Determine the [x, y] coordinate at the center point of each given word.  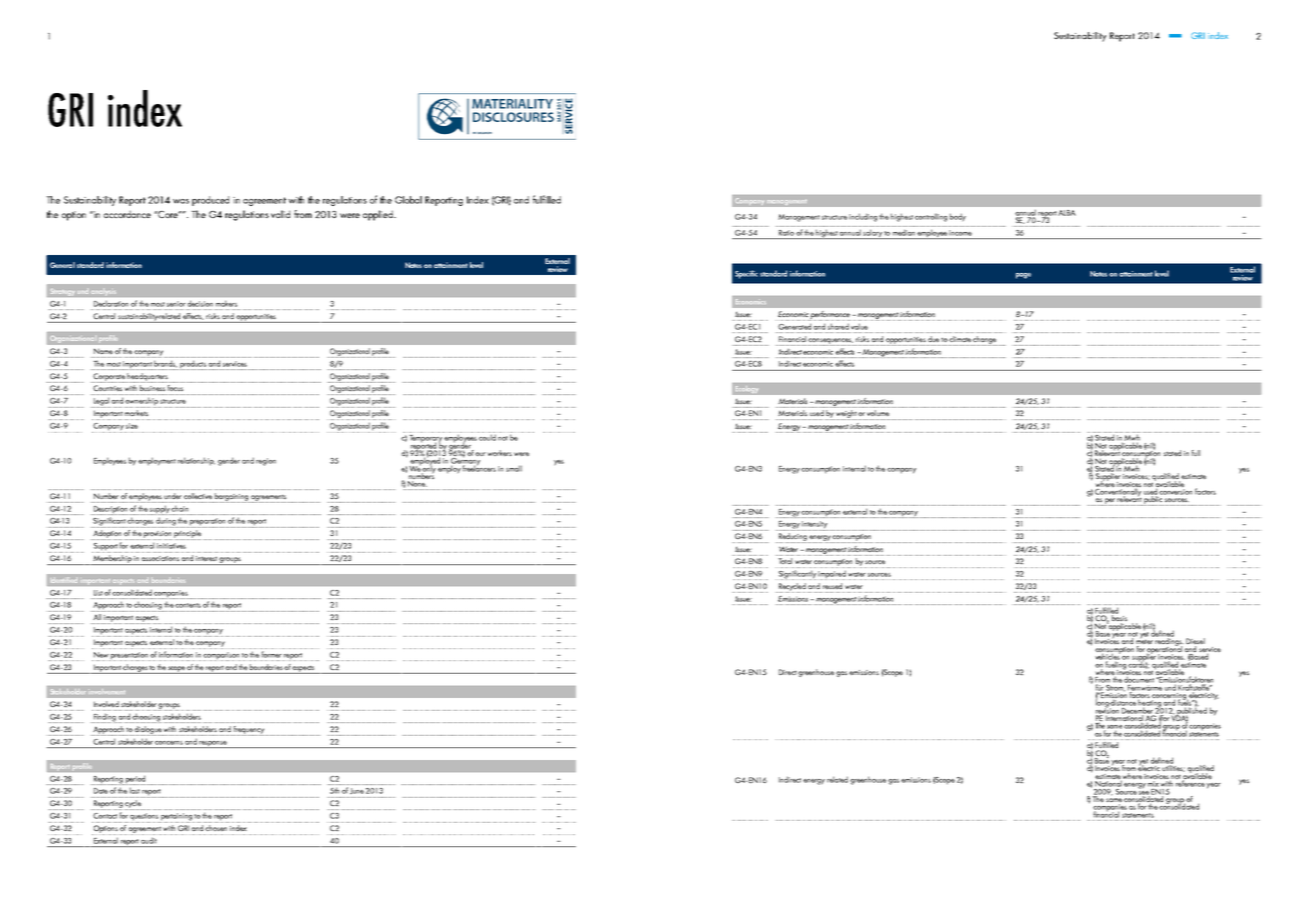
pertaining [177, 818]
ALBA [1067, 213]
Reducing [793, 538]
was [181, 201]
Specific [746, 274]
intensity [815, 526]
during [165, 522]
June [357, 791]
